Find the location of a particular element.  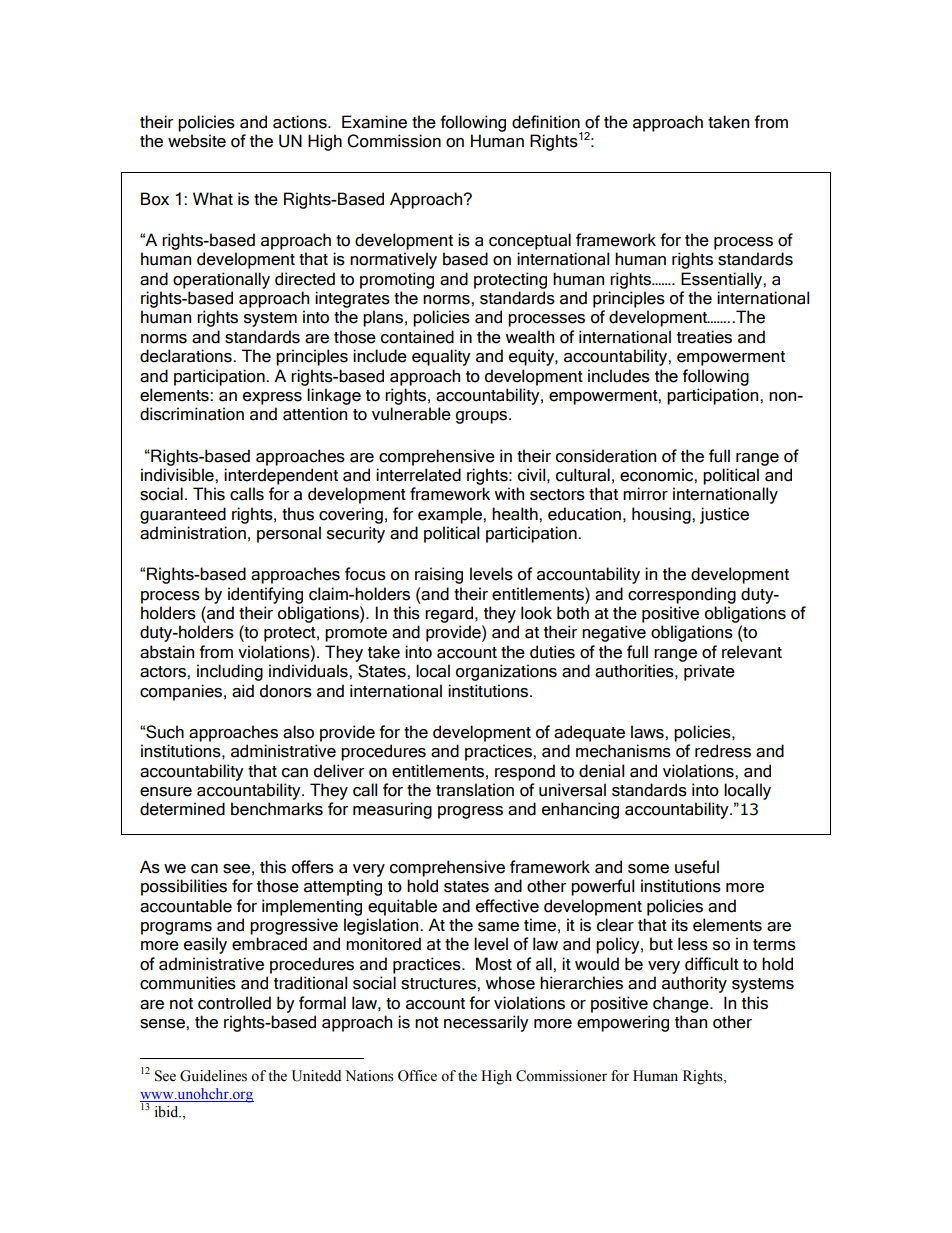

Guidelines is located at coordinates (213, 1076).
